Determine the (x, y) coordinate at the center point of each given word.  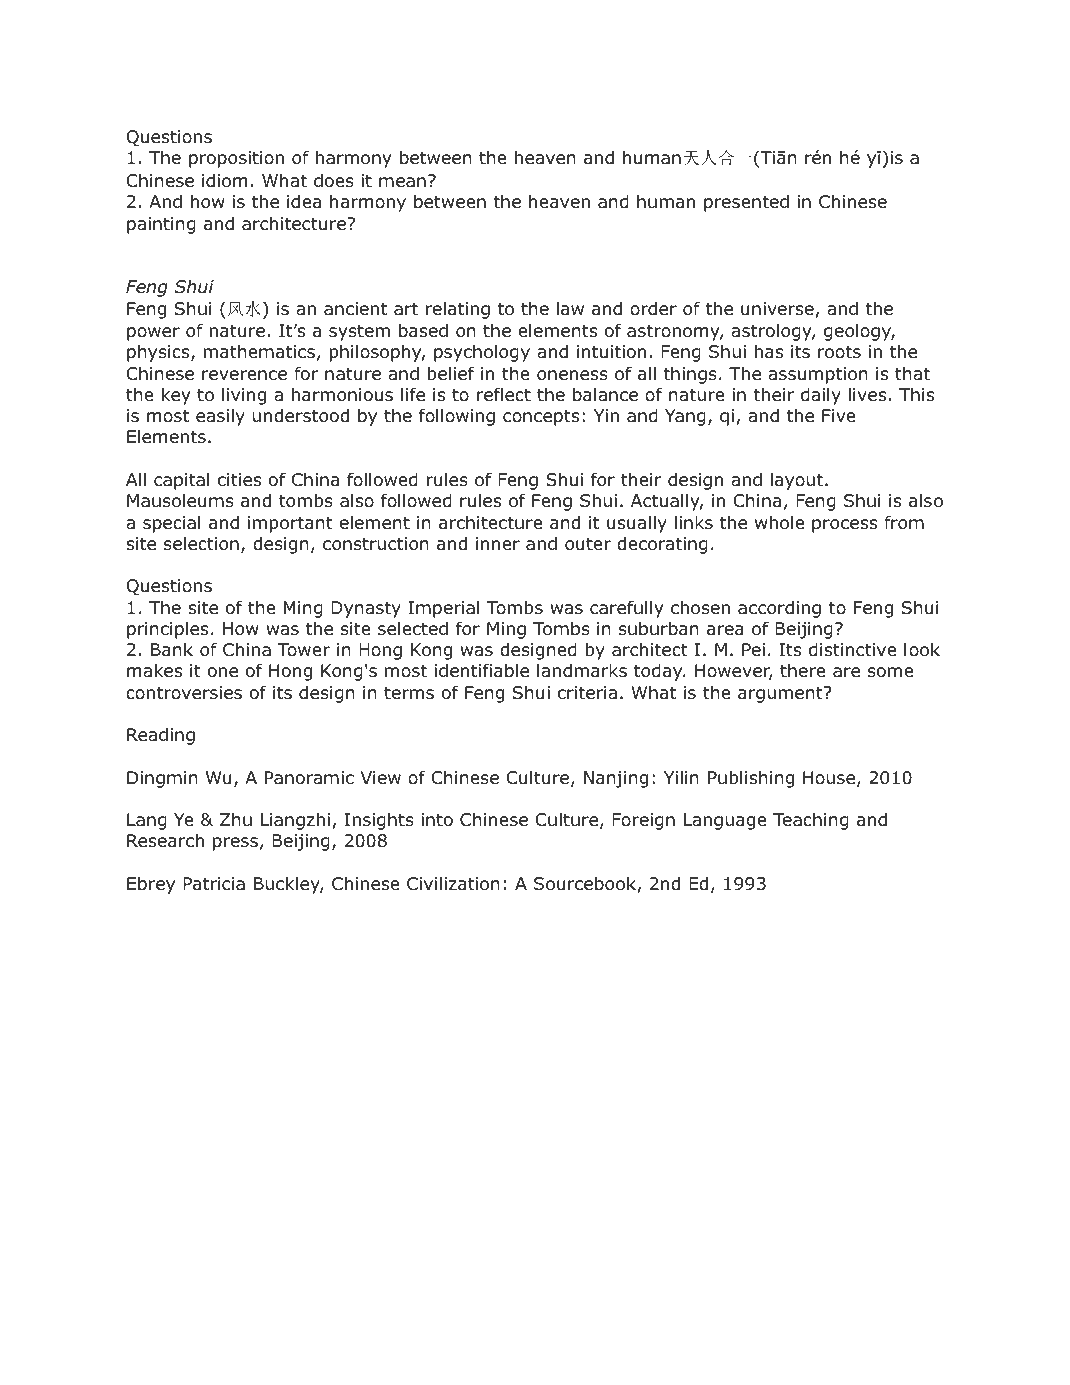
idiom (224, 181)
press (235, 844)
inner (498, 544)
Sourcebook (586, 884)
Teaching (811, 821)
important (290, 524)
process (844, 526)
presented (746, 203)
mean (402, 182)
